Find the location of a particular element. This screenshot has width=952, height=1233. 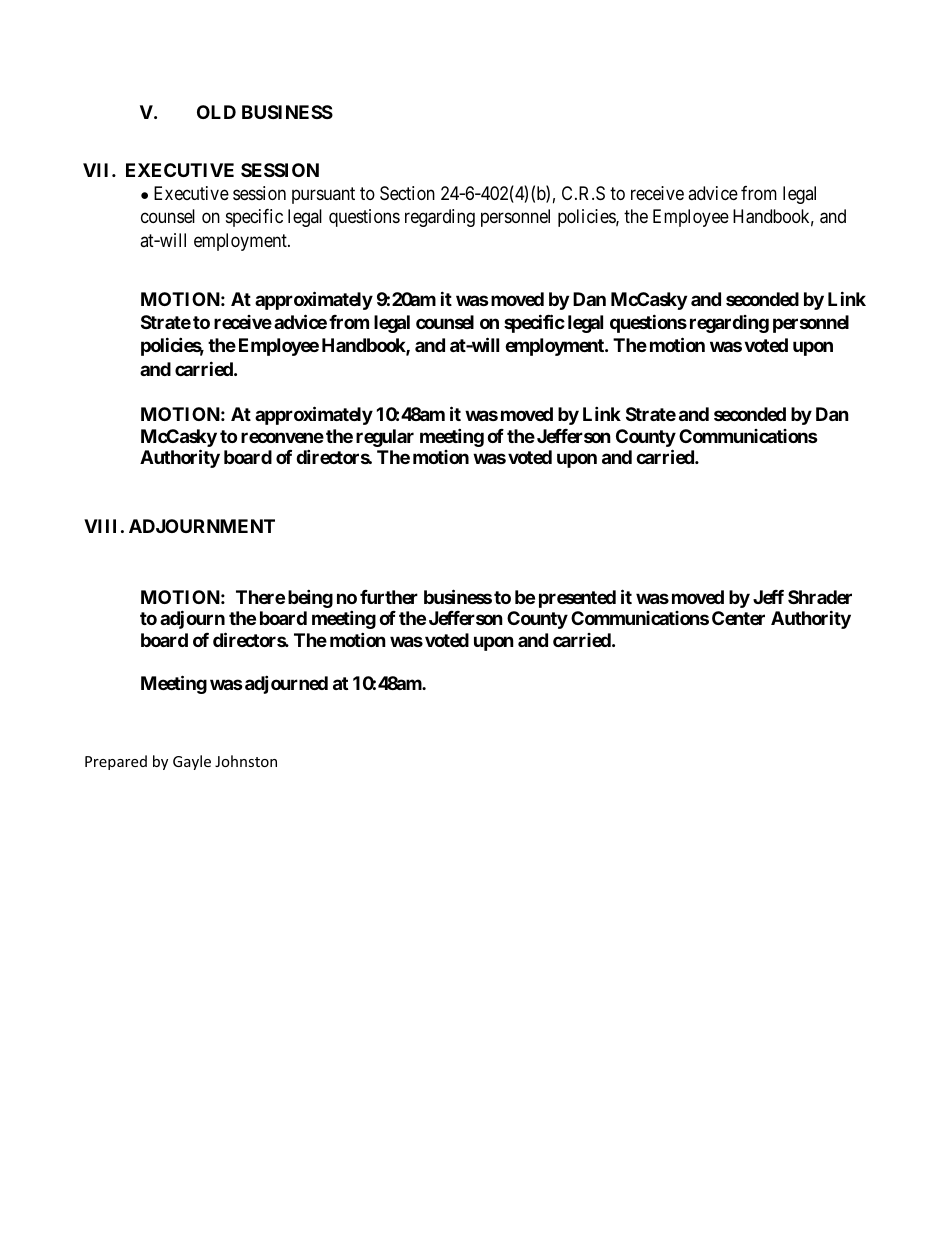

Center is located at coordinates (738, 618).
